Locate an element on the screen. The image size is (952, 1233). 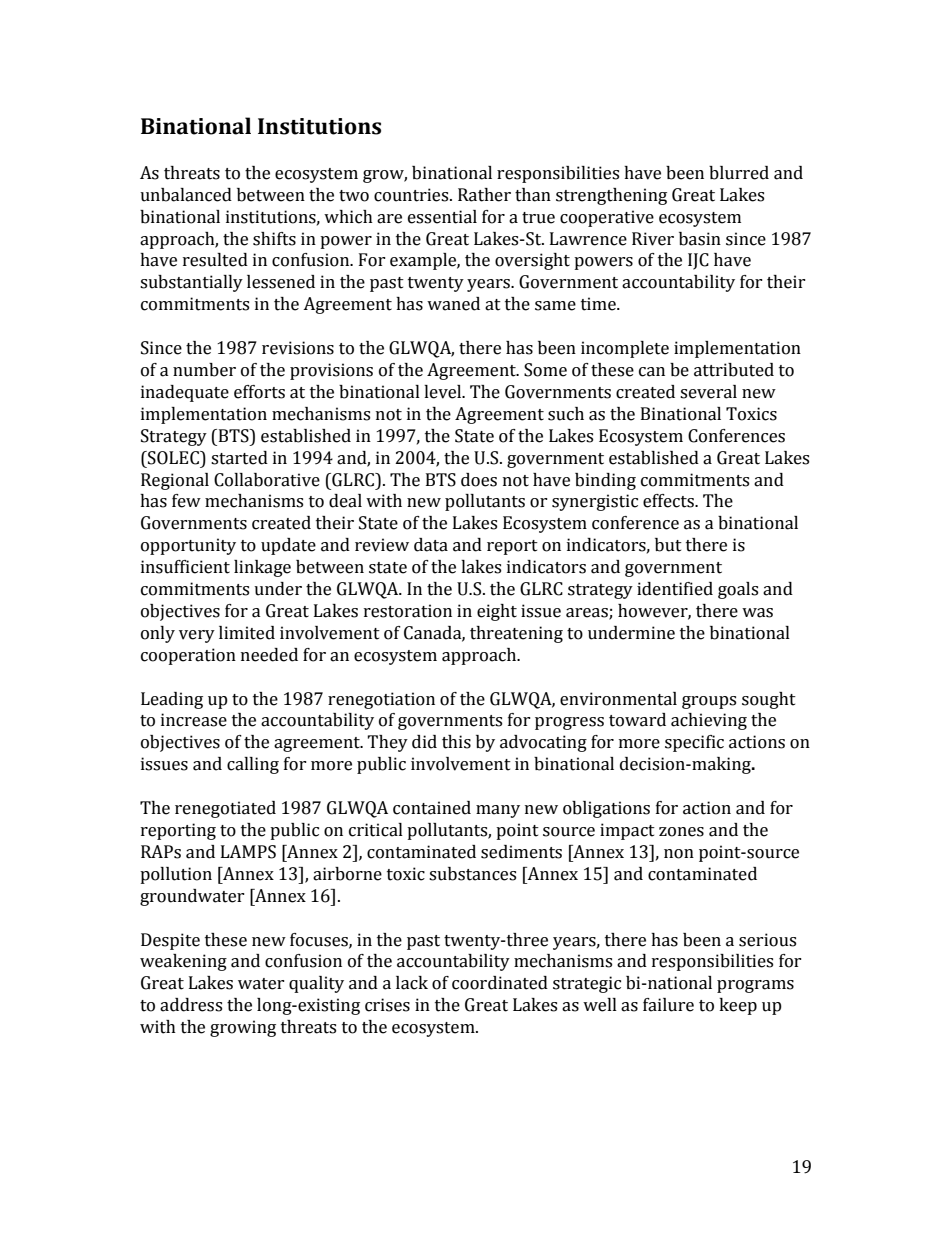
linkage is located at coordinates (262, 568).
